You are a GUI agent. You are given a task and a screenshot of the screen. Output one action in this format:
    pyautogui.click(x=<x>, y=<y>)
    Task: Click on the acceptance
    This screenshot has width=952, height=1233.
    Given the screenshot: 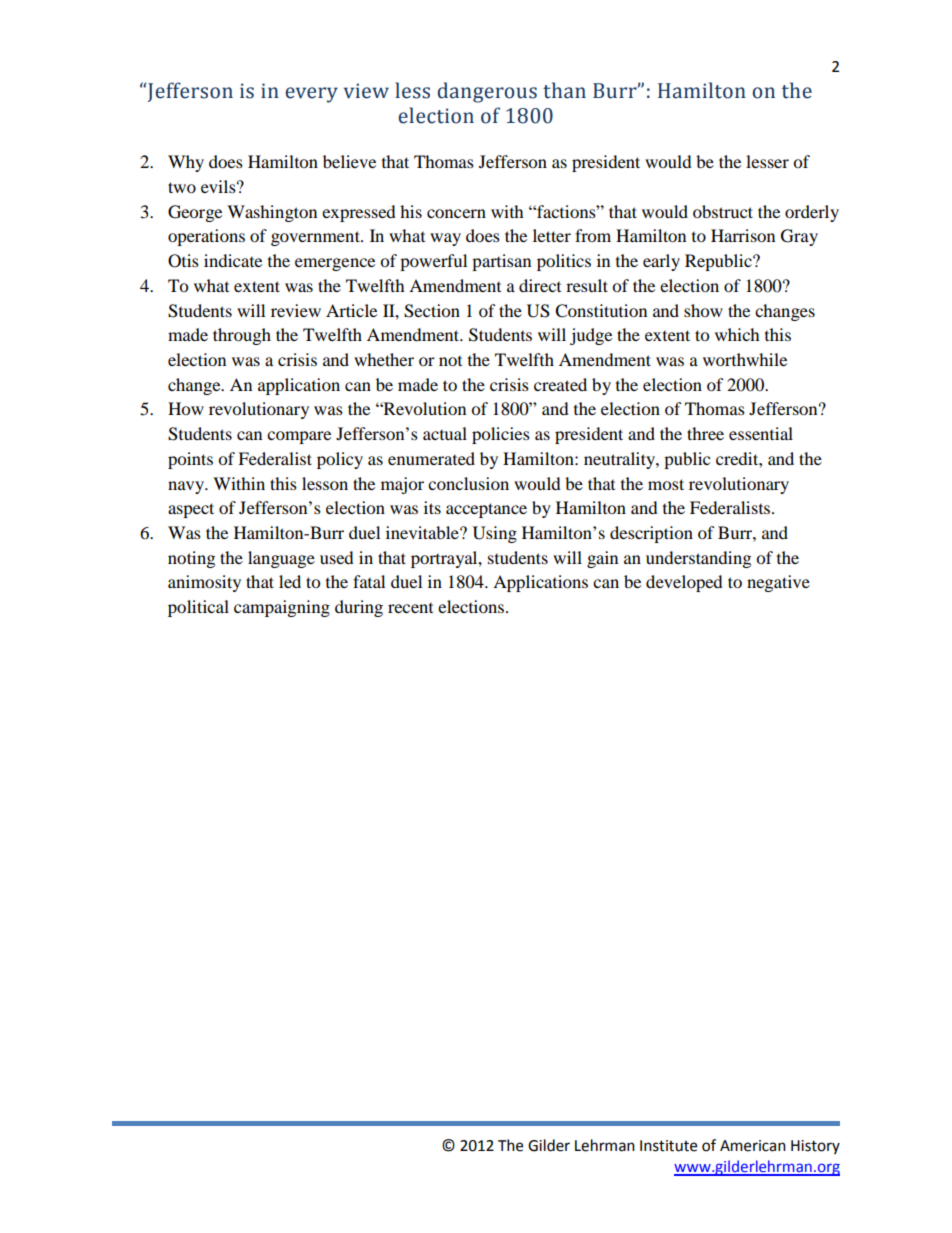 What is the action you would take?
    pyautogui.click(x=486, y=510)
